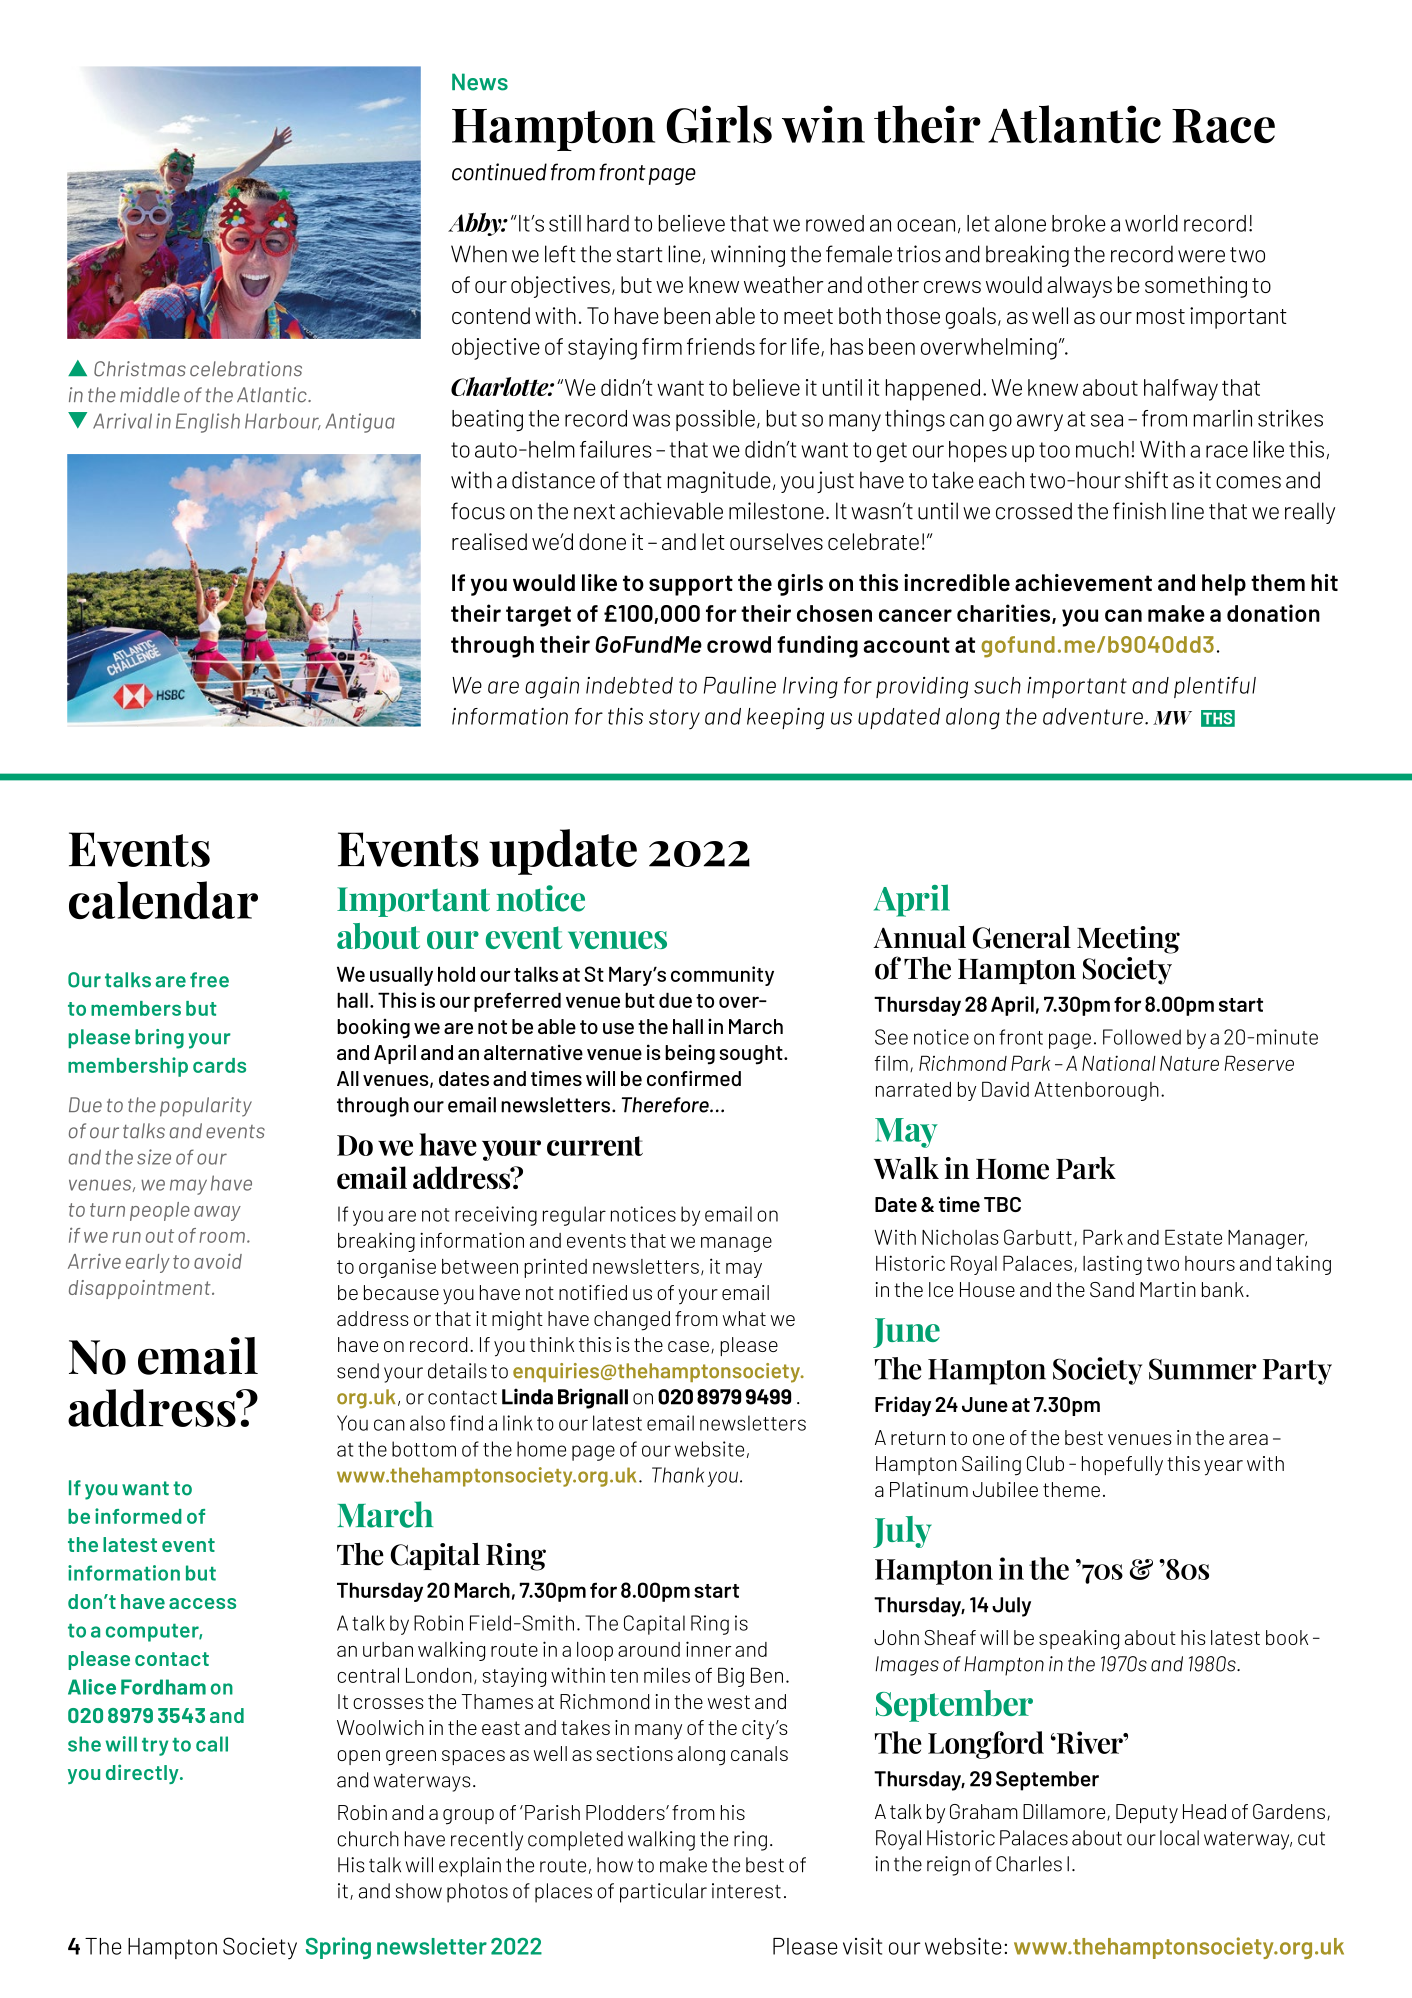 This screenshot has height=1998, width=1412. I want to click on church, so click(368, 1839).
